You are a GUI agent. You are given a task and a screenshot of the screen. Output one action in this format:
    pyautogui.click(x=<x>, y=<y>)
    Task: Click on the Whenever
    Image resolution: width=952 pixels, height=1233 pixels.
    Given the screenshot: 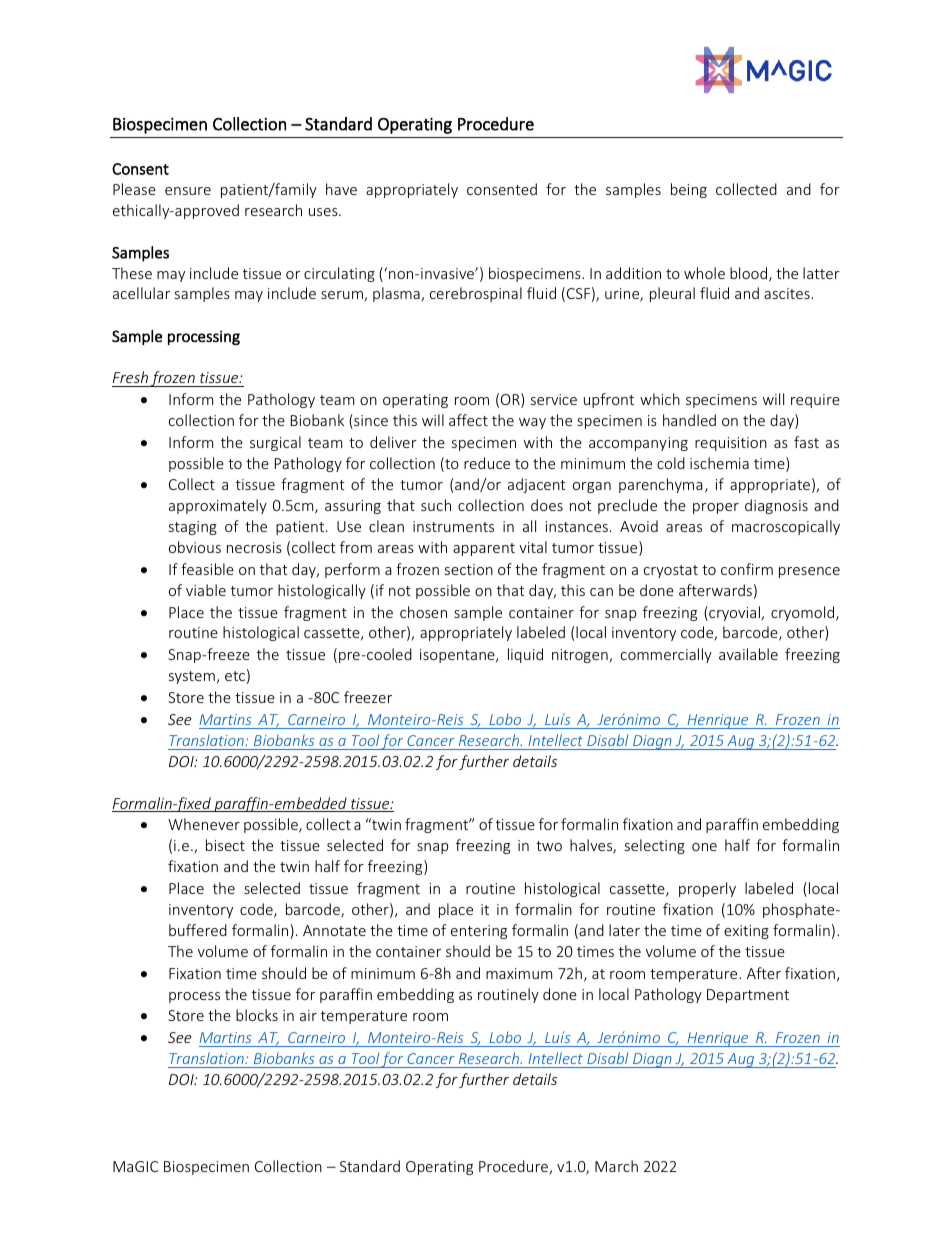 What is the action you would take?
    pyautogui.click(x=204, y=824)
